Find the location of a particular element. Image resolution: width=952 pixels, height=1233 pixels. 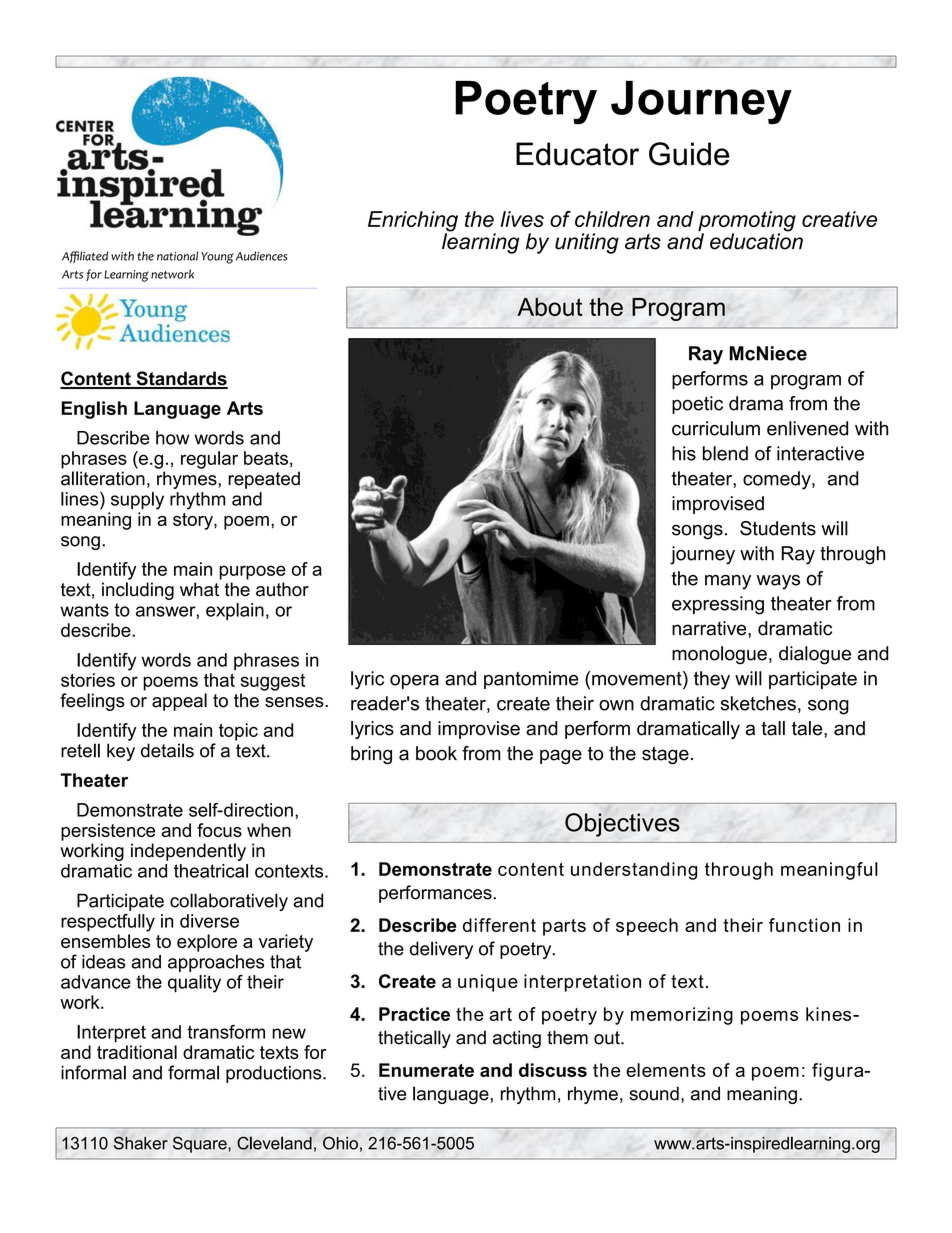

monologue is located at coordinates (719, 655).
